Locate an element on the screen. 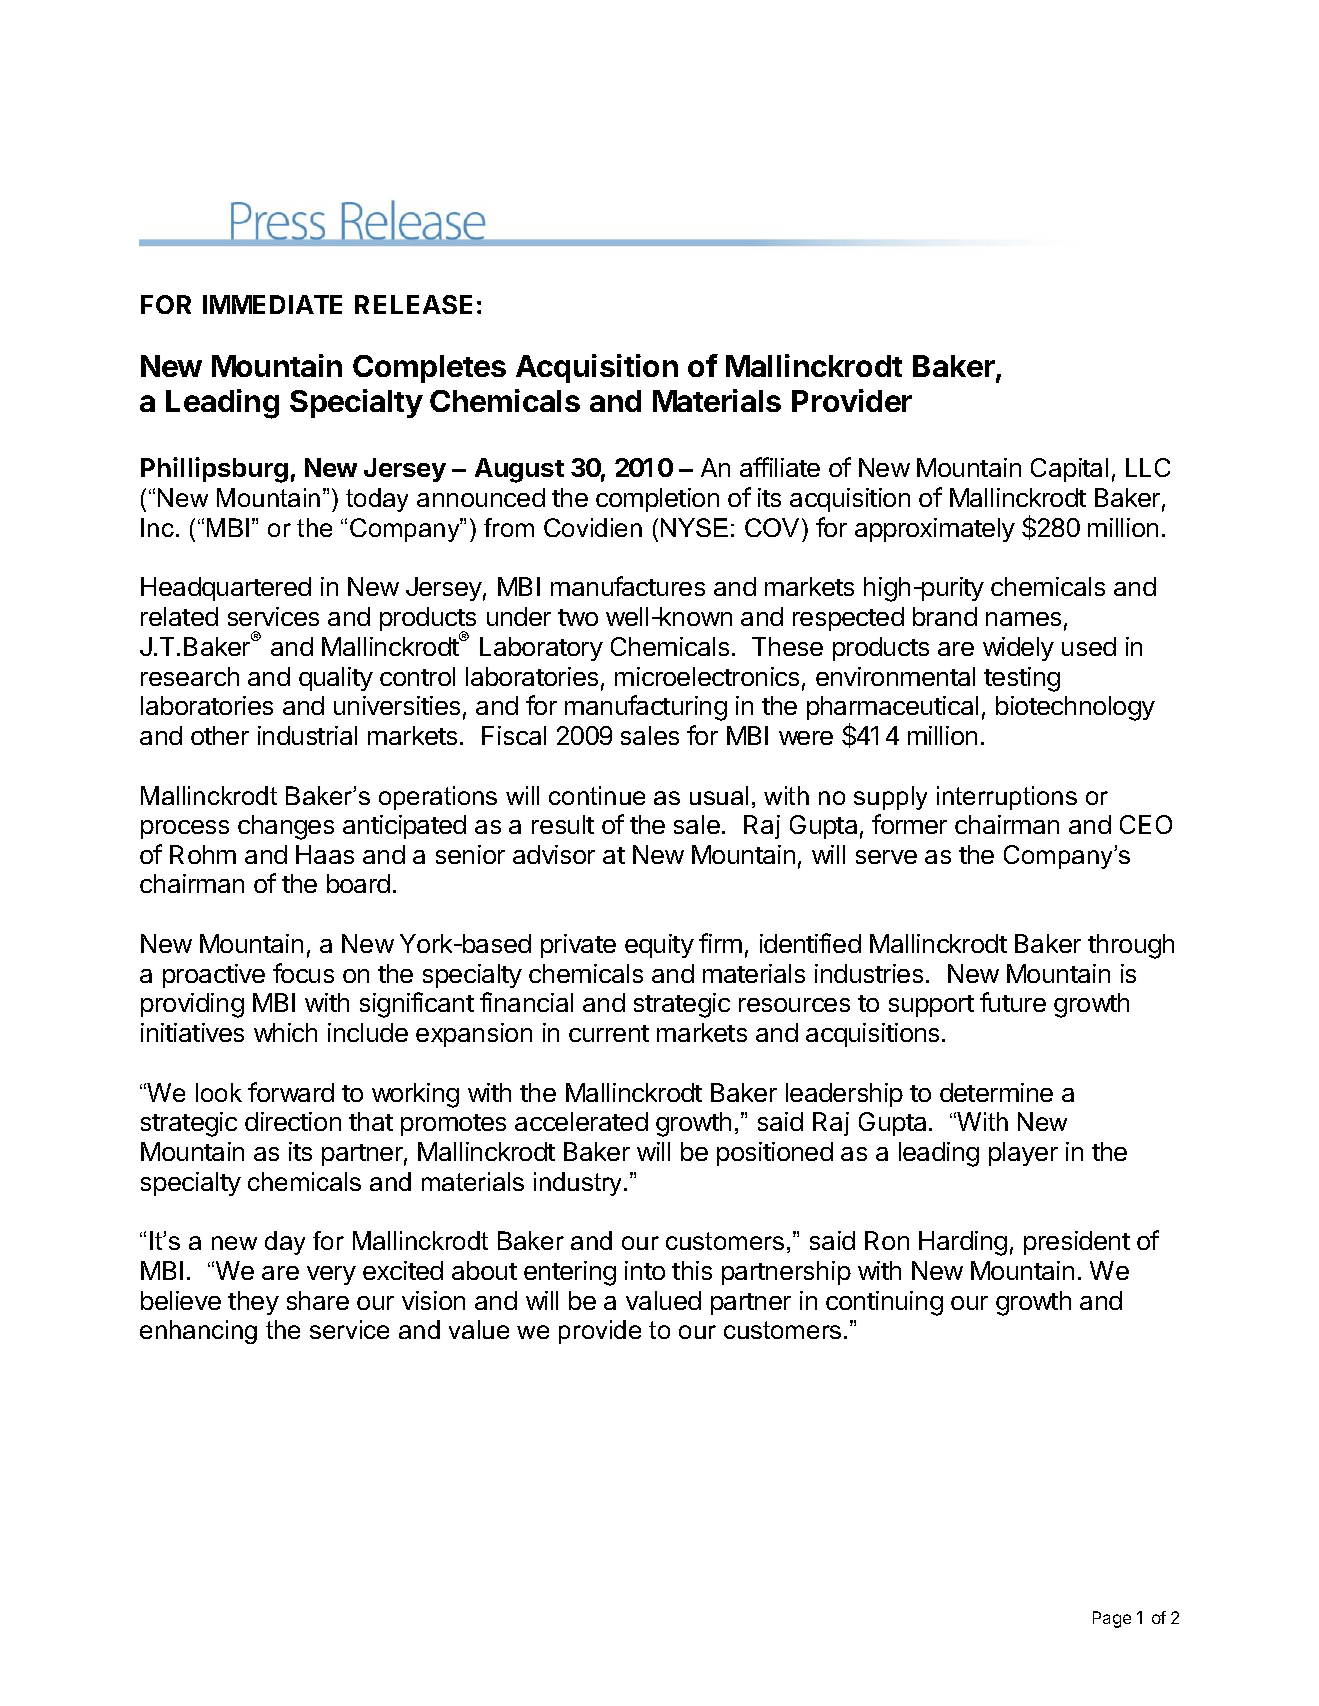 The image size is (1319, 1706). enhancing is located at coordinates (198, 1332).
